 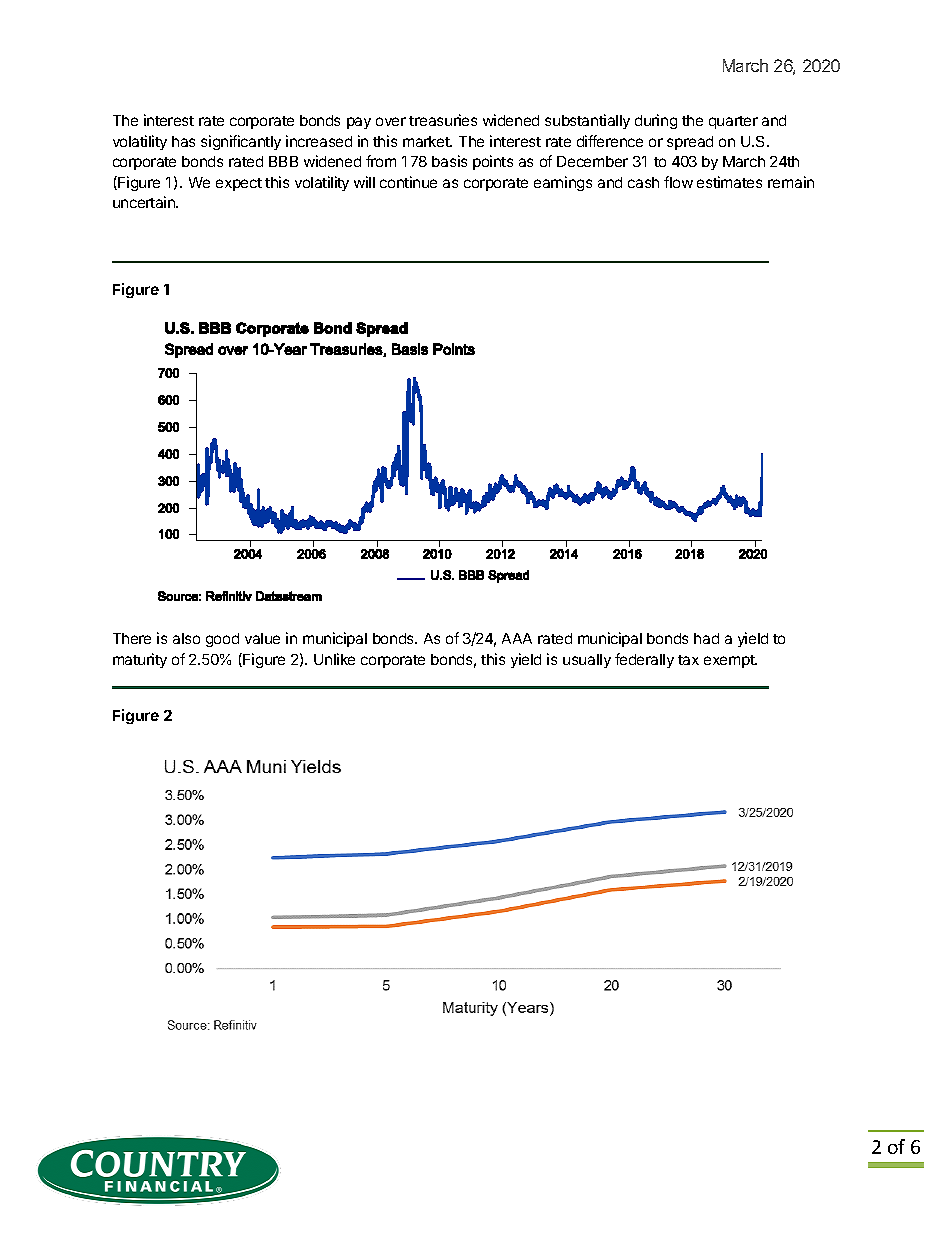 I want to click on spread, so click(x=690, y=143).
